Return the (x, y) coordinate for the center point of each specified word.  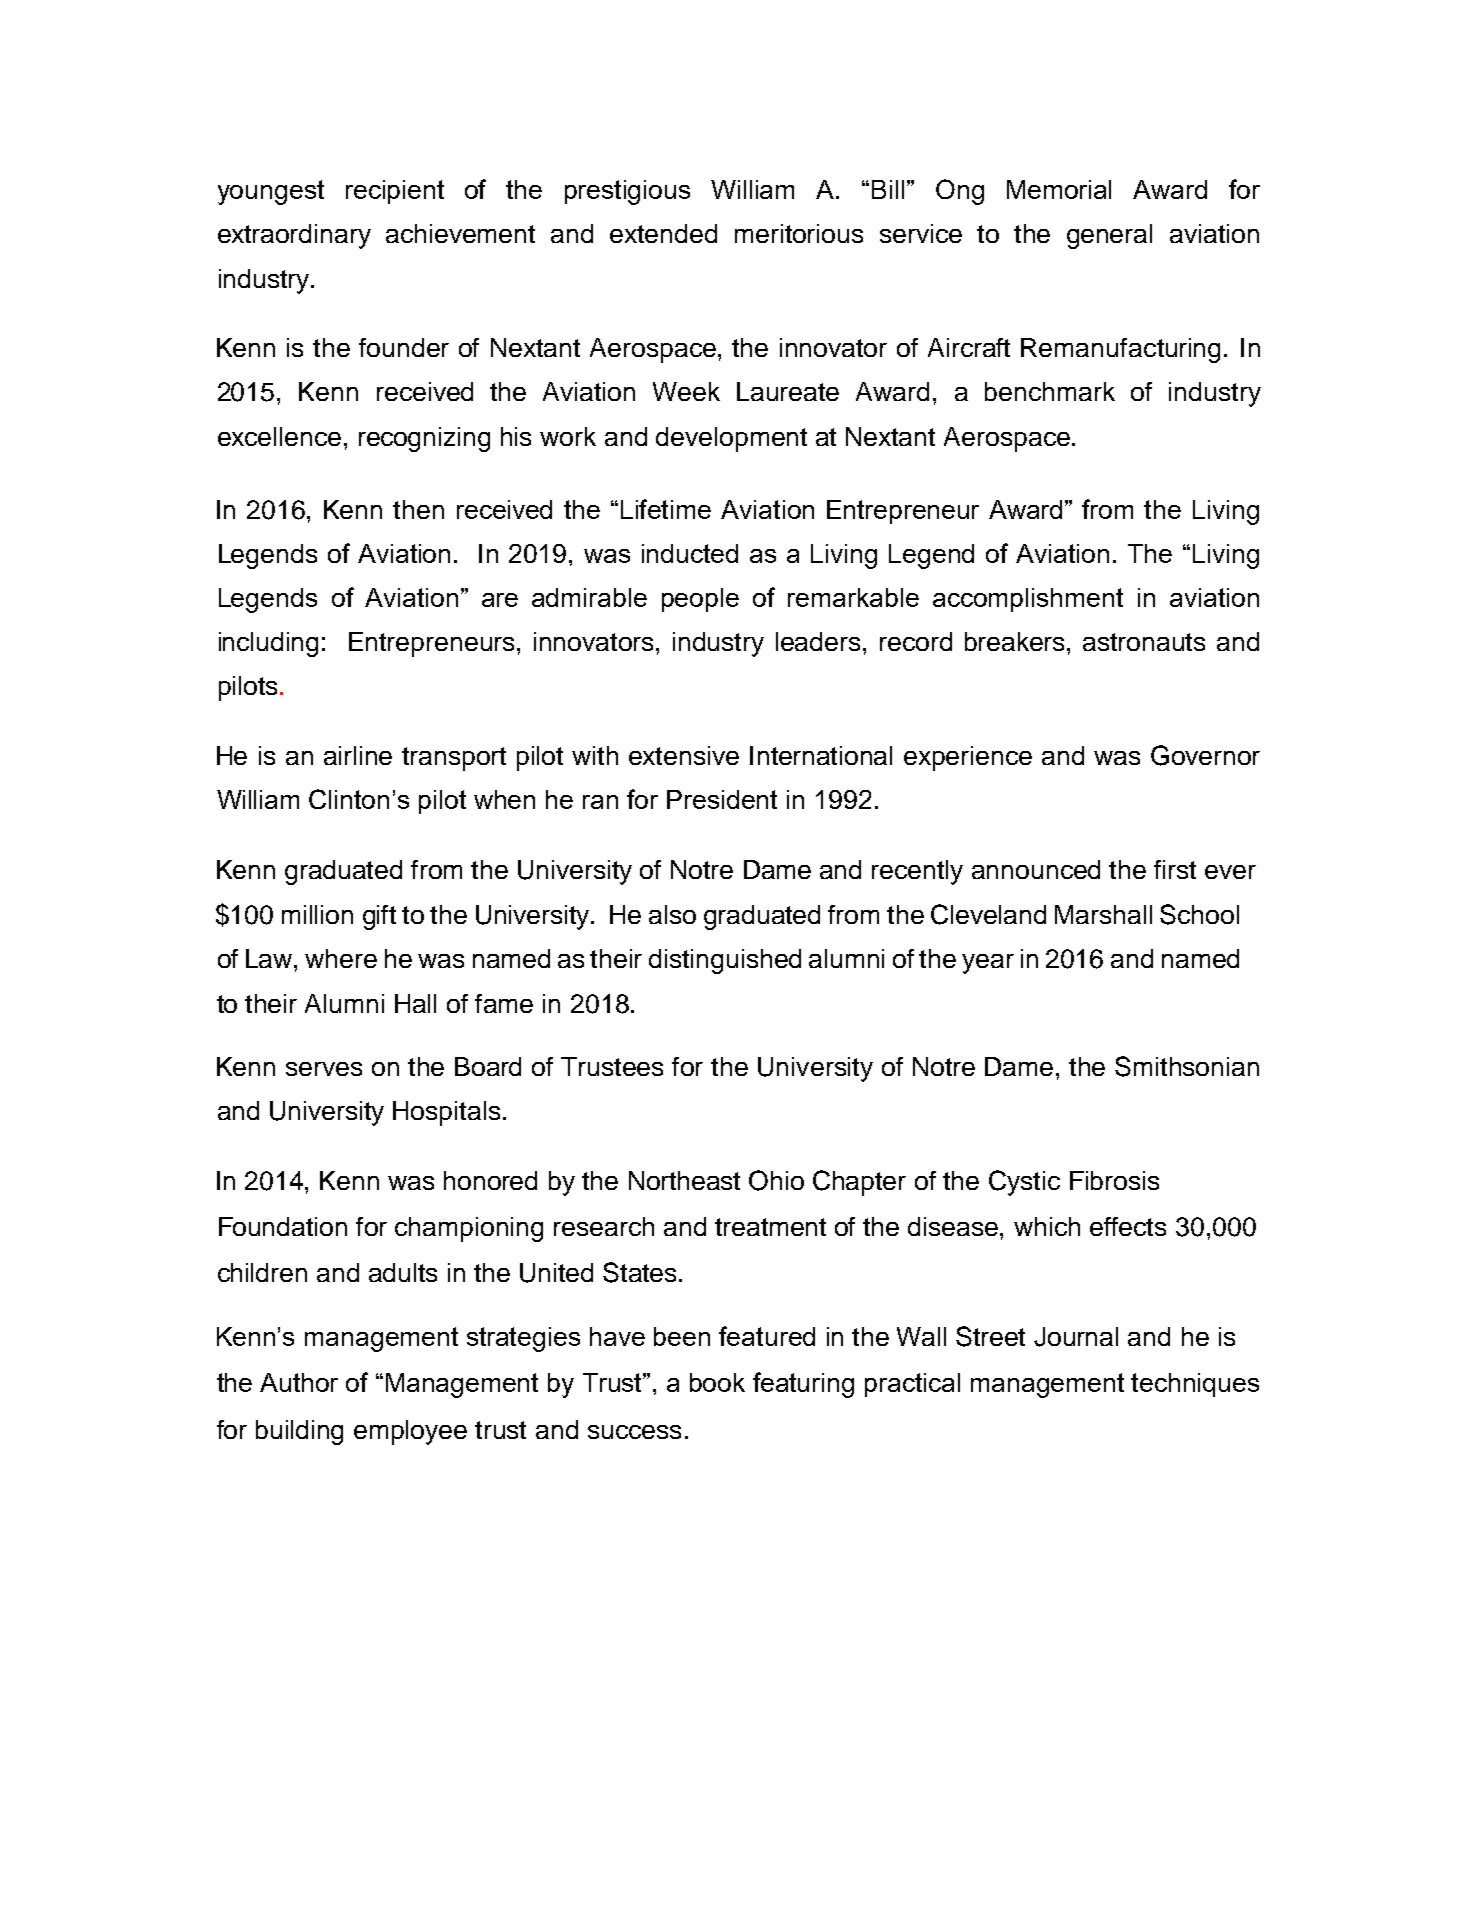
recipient (395, 192)
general (1109, 236)
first (1175, 869)
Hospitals (446, 1113)
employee (410, 1432)
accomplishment (1028, 600)
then (418, 509)
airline (358, 755)
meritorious (799, 233)
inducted (690, 553)
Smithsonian (1187, 1066)
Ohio (776, 1180)
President (722, 799)
